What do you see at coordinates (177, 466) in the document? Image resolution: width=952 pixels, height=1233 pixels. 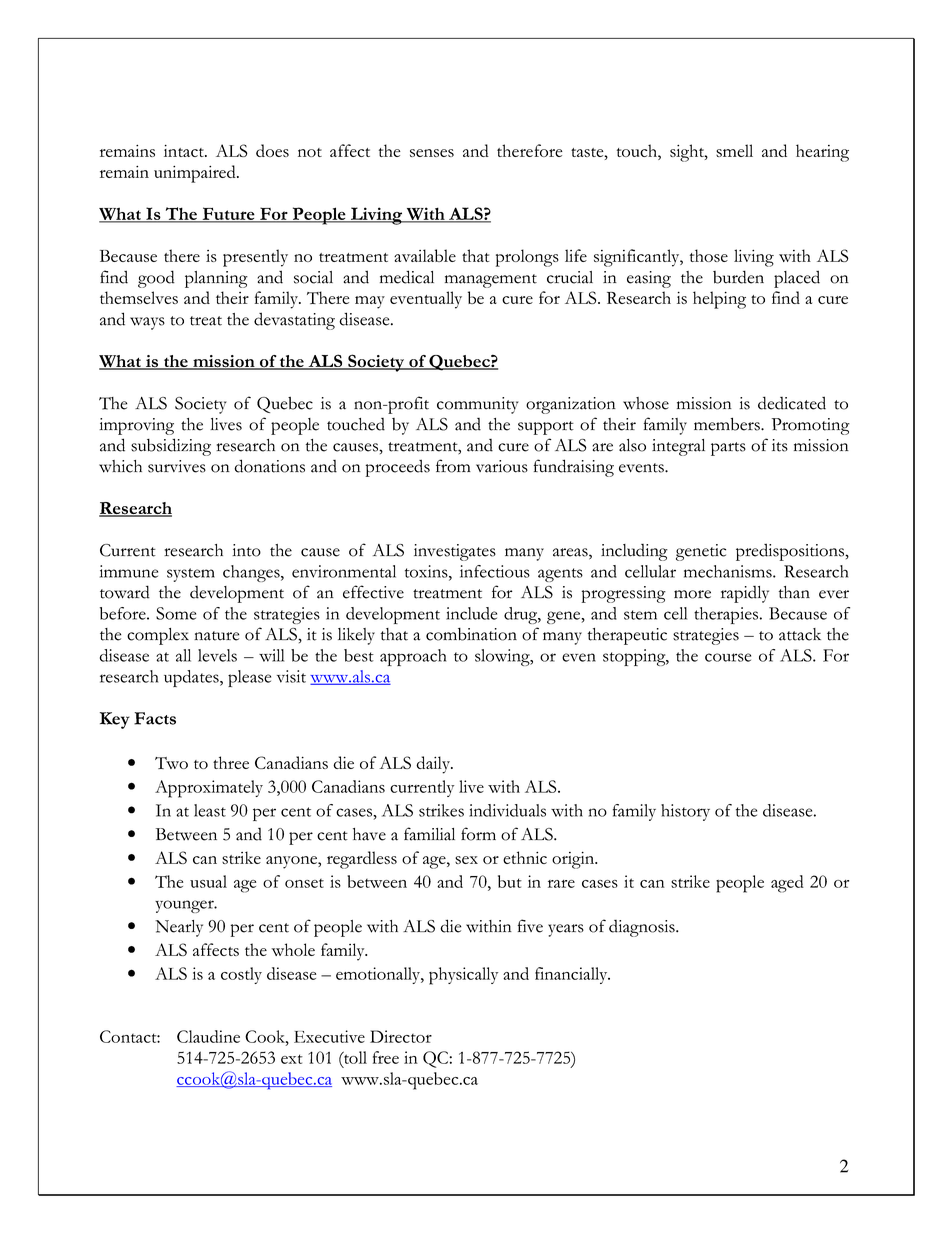 I see `survives` at bounding box center [177, 466].
